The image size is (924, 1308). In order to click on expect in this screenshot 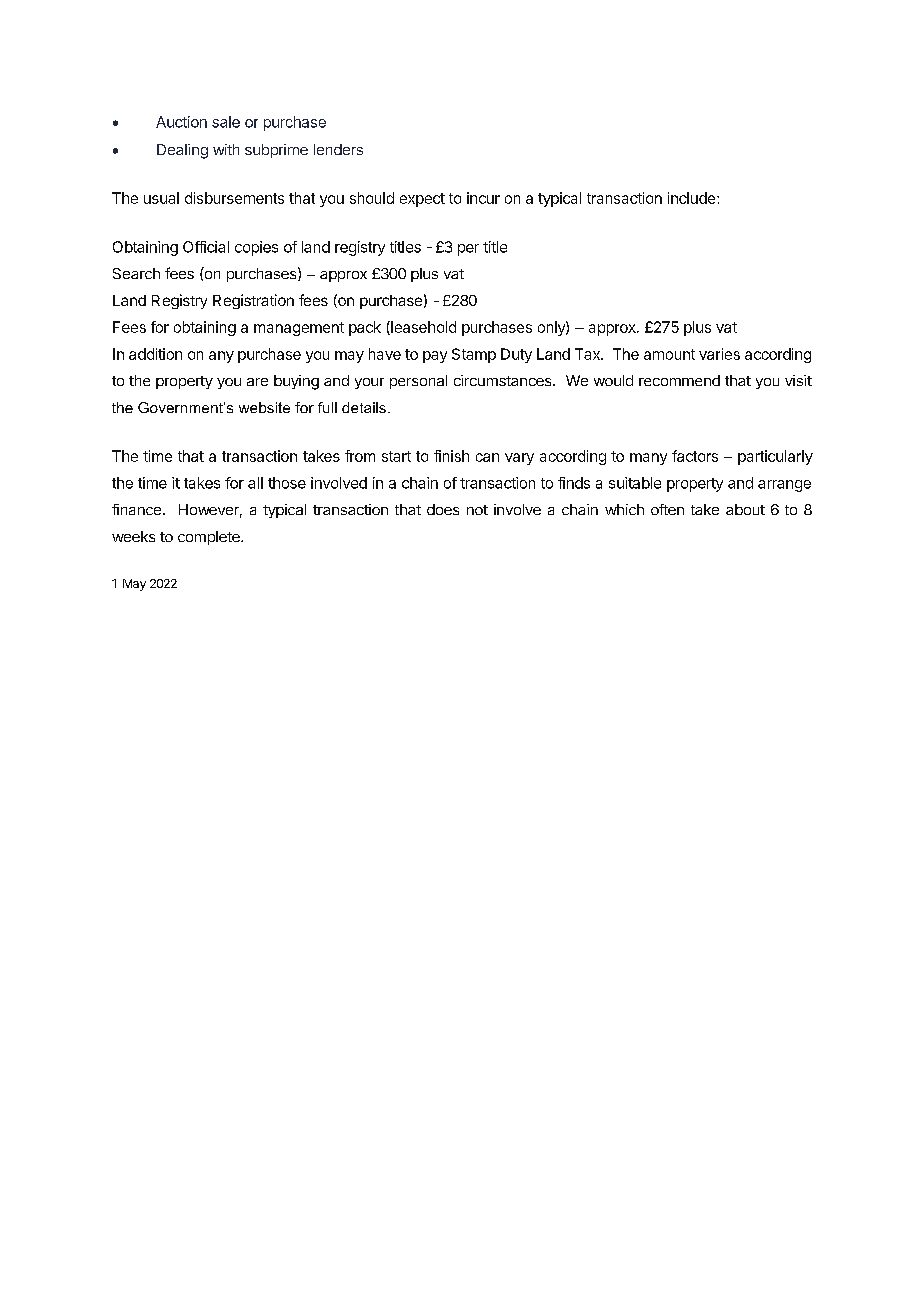, I will do `click(422, 200)`.
